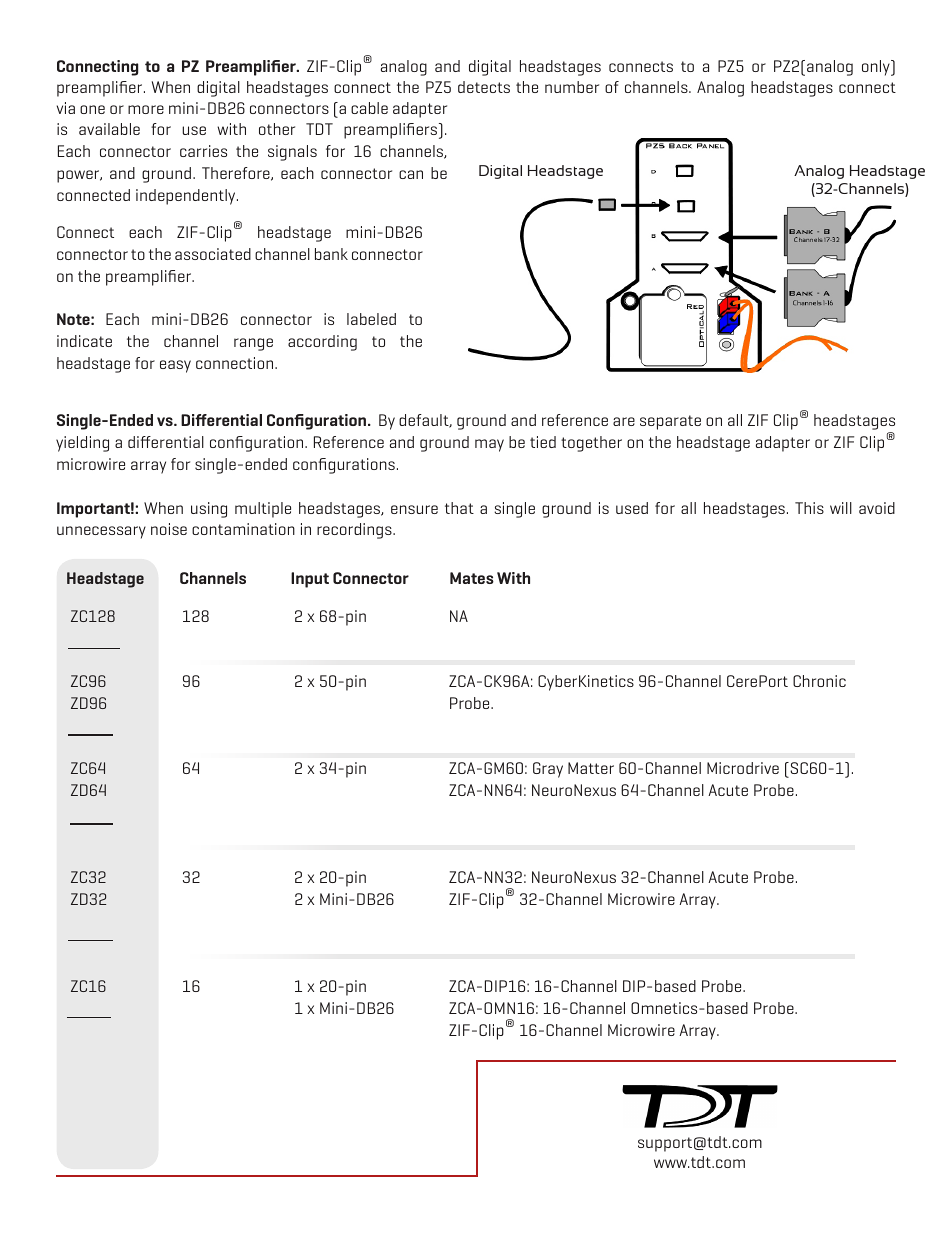 The image size is (952, 1233). What do you see at coordinates (82, 444) in the page?
I see `yielding` at bounding box center [82, 444].
